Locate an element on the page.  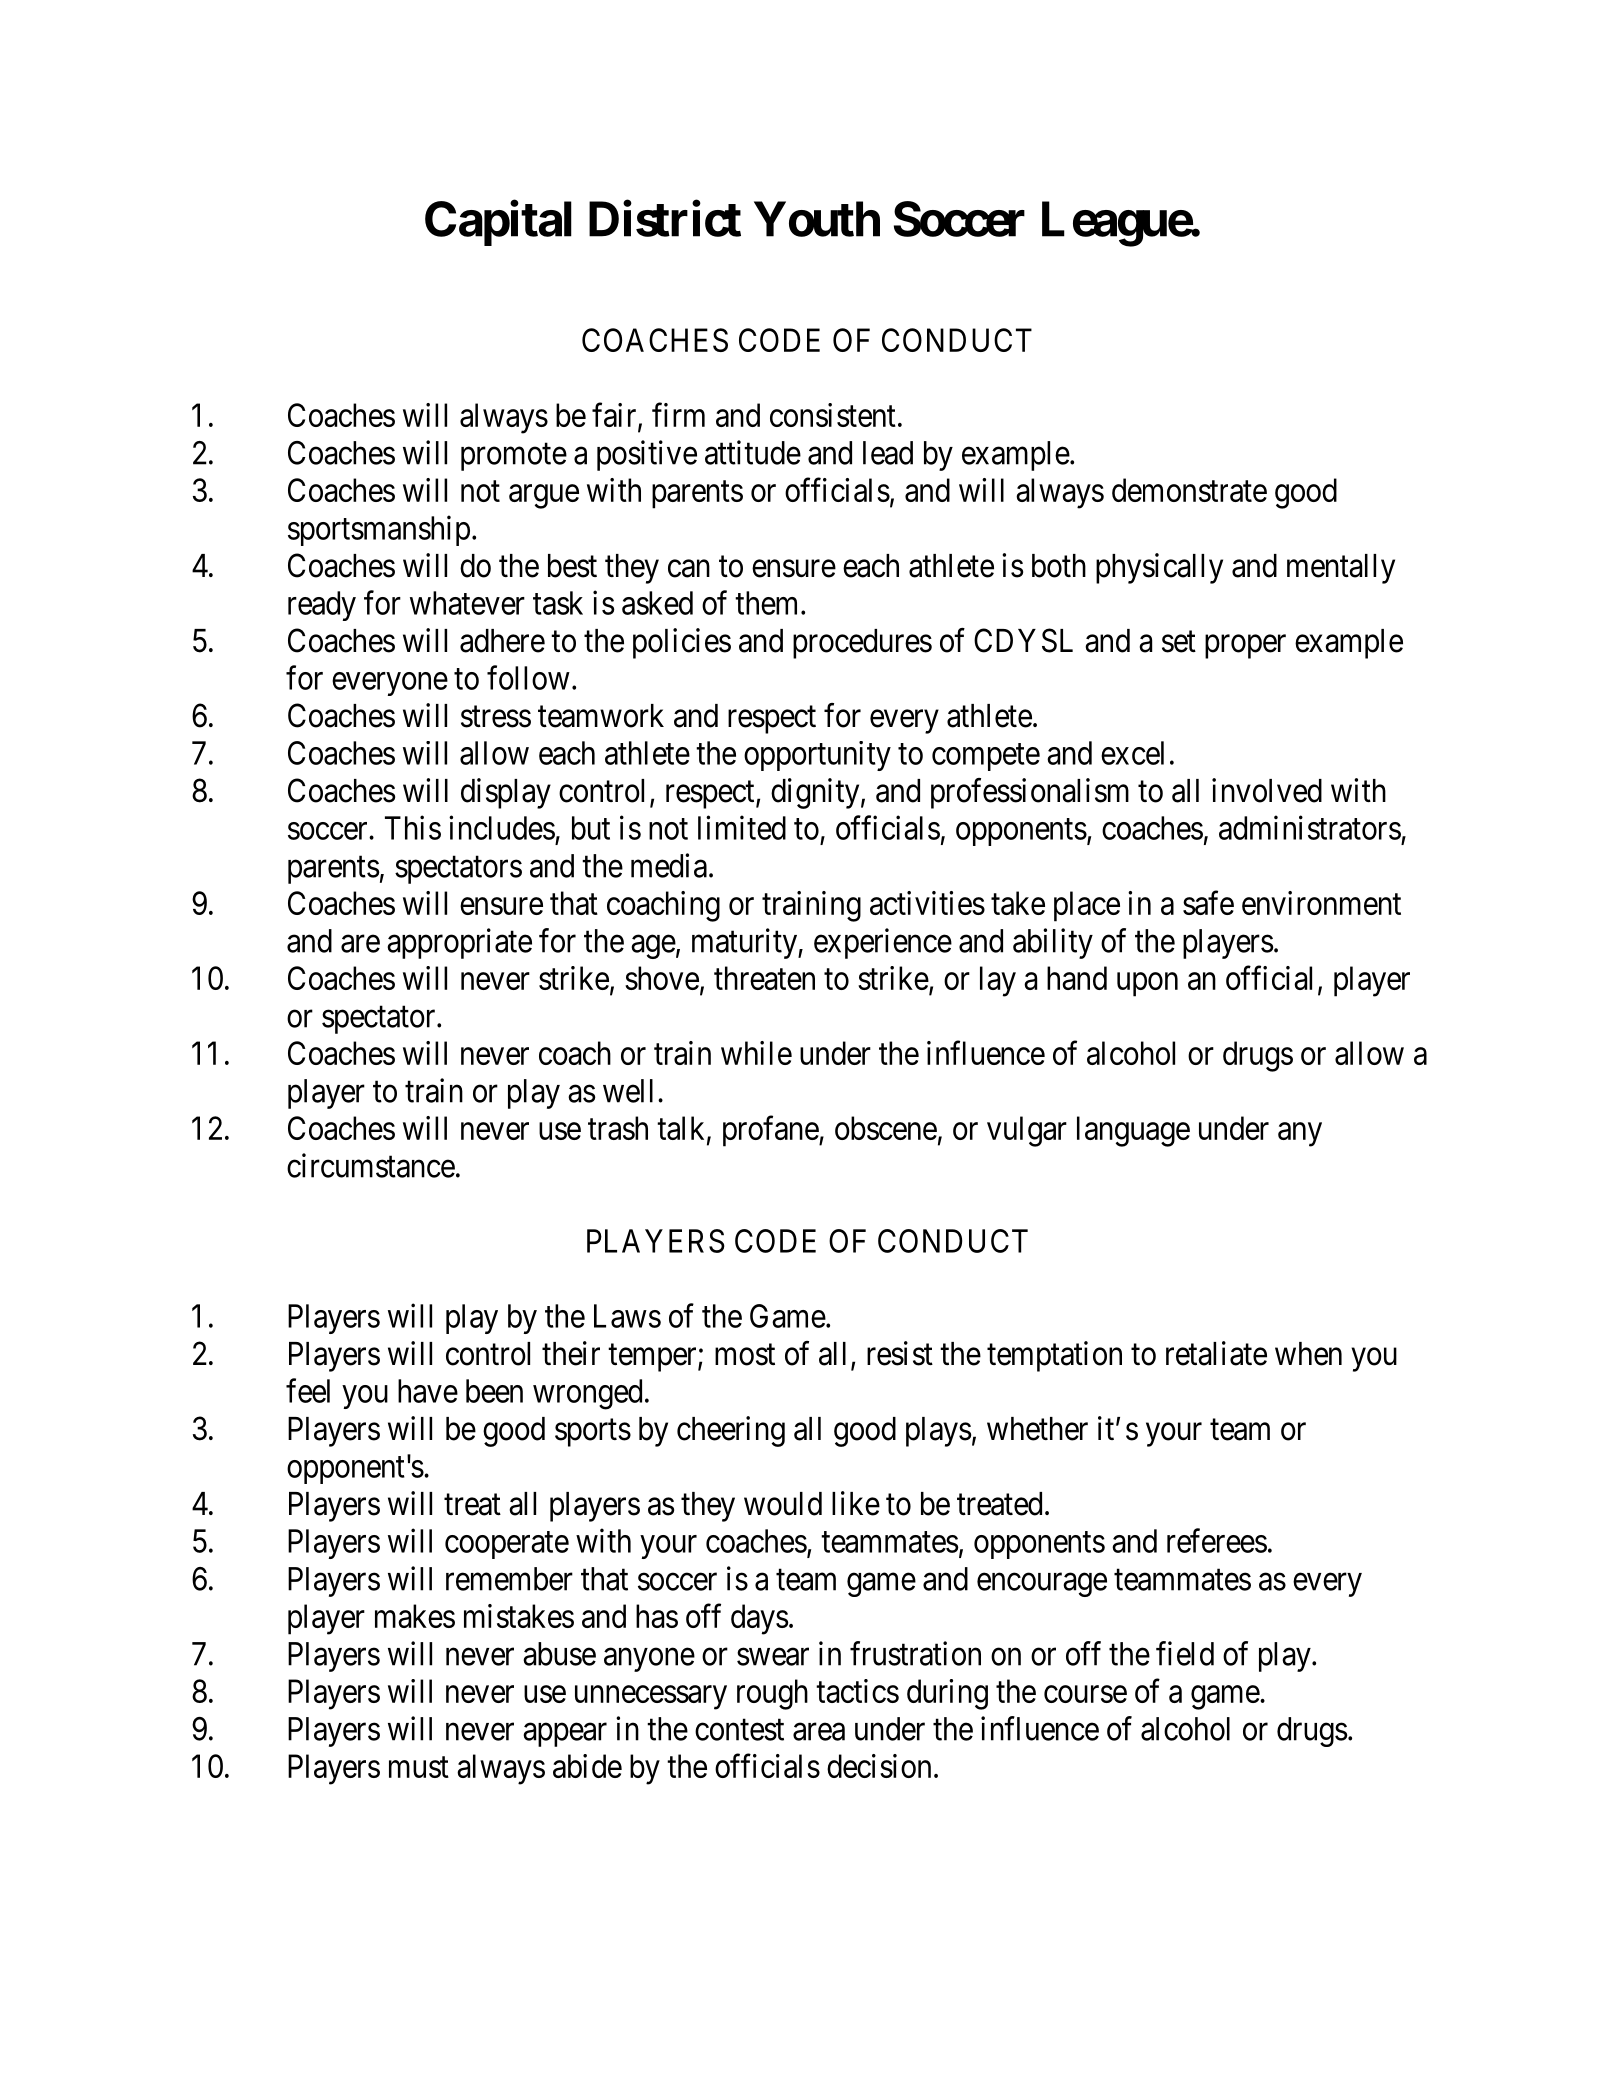
Capital is located at coordinates (498, 223).
